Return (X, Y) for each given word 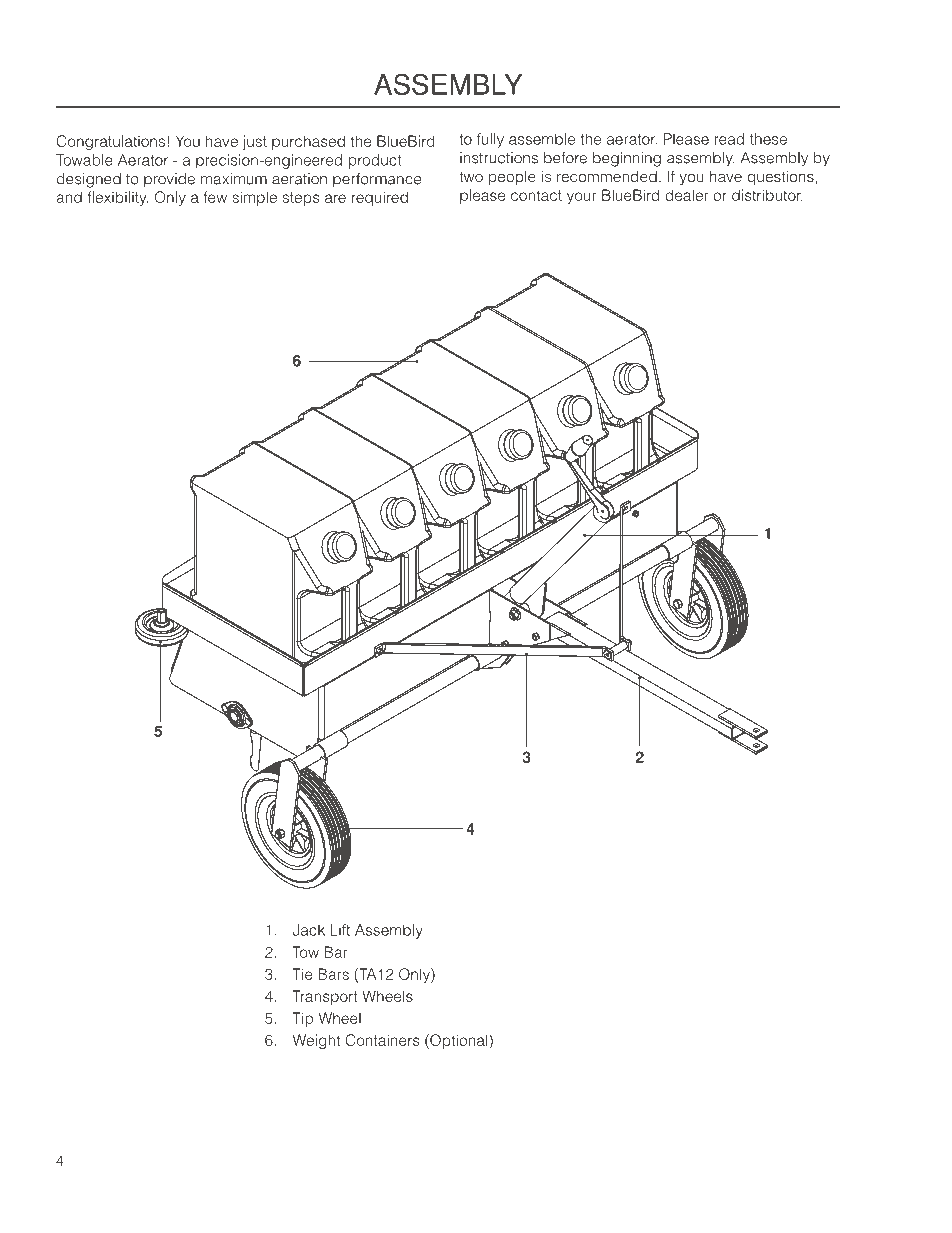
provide (169, 180)
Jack (309, 930)
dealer (686, 195)
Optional (459, 1041)
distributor (767, 195)
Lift (340, 930)
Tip (303, 1019)
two (471, 177)
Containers (383, 1040)
